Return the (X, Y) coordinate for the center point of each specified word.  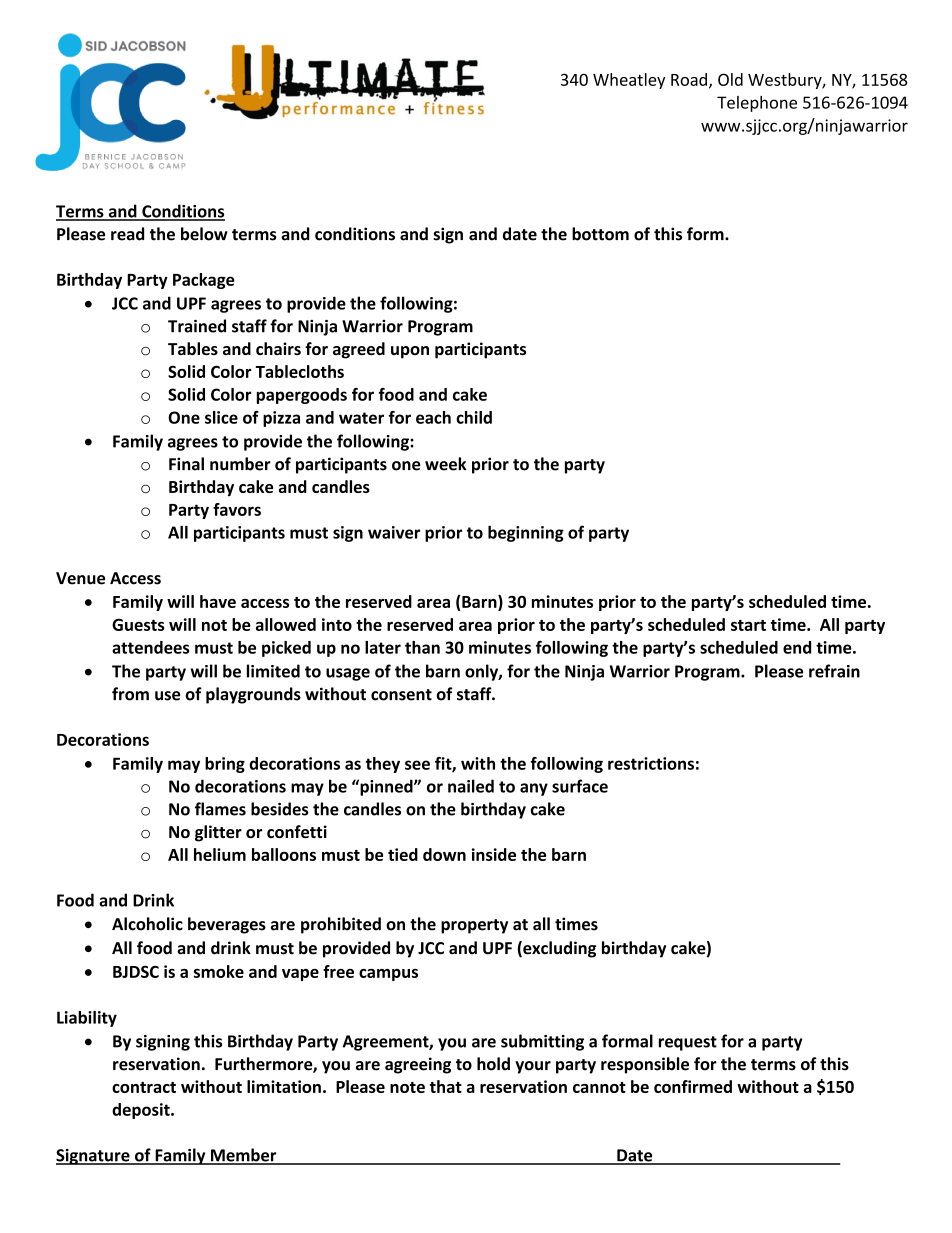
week (446, 464)
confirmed (693, 1086)
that (446, 1086)
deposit (142, 1111)
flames (220, 809)
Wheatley (629, 81)
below (204, 234)
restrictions (651, 763)
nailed (471, 786)
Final (186, 464)
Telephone (757, 104)
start (748, 625)
